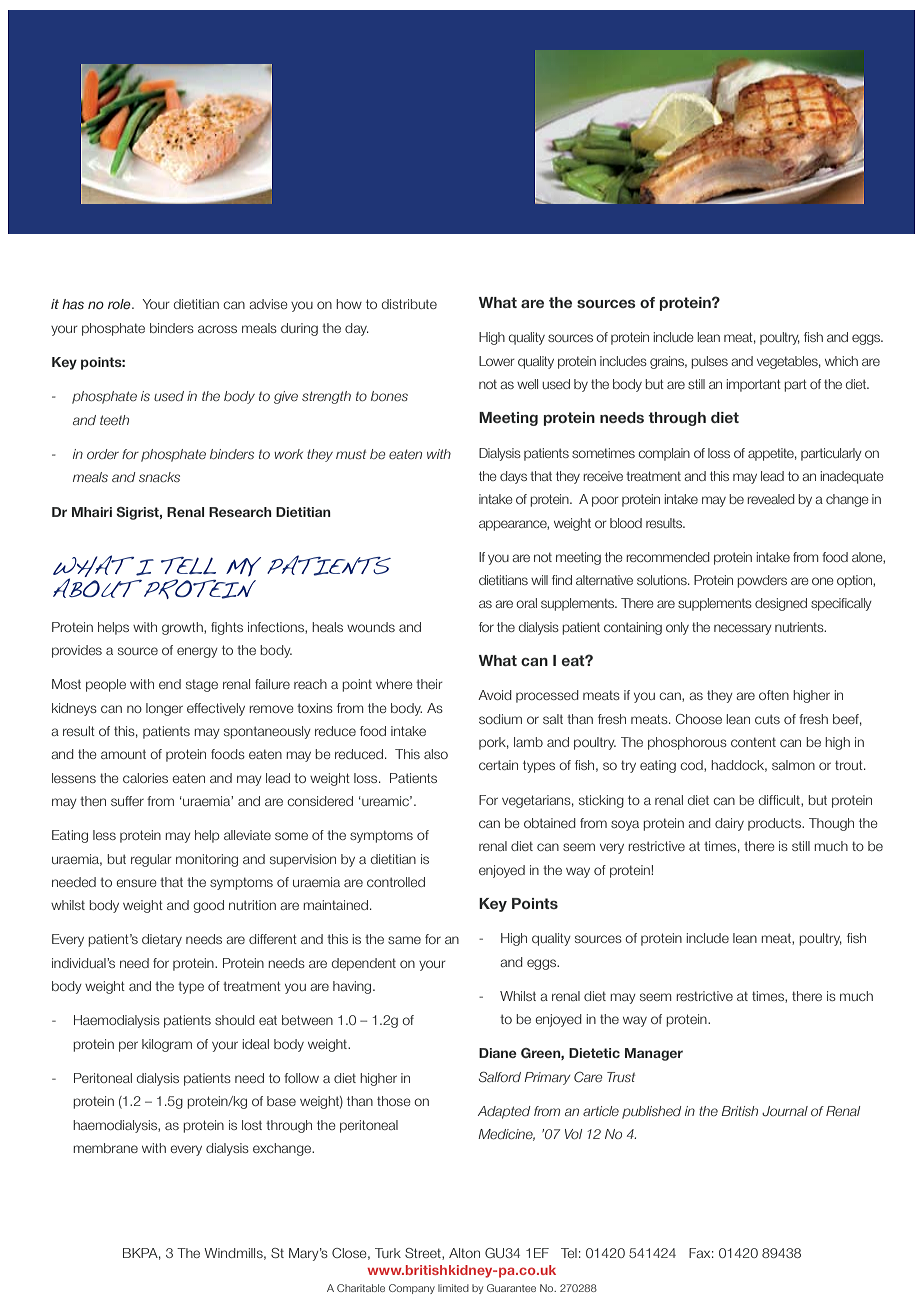 The image size is (924, 1308). Describe the element at coordinates (105, 1148) in the document. I see `membrane` at that location.
